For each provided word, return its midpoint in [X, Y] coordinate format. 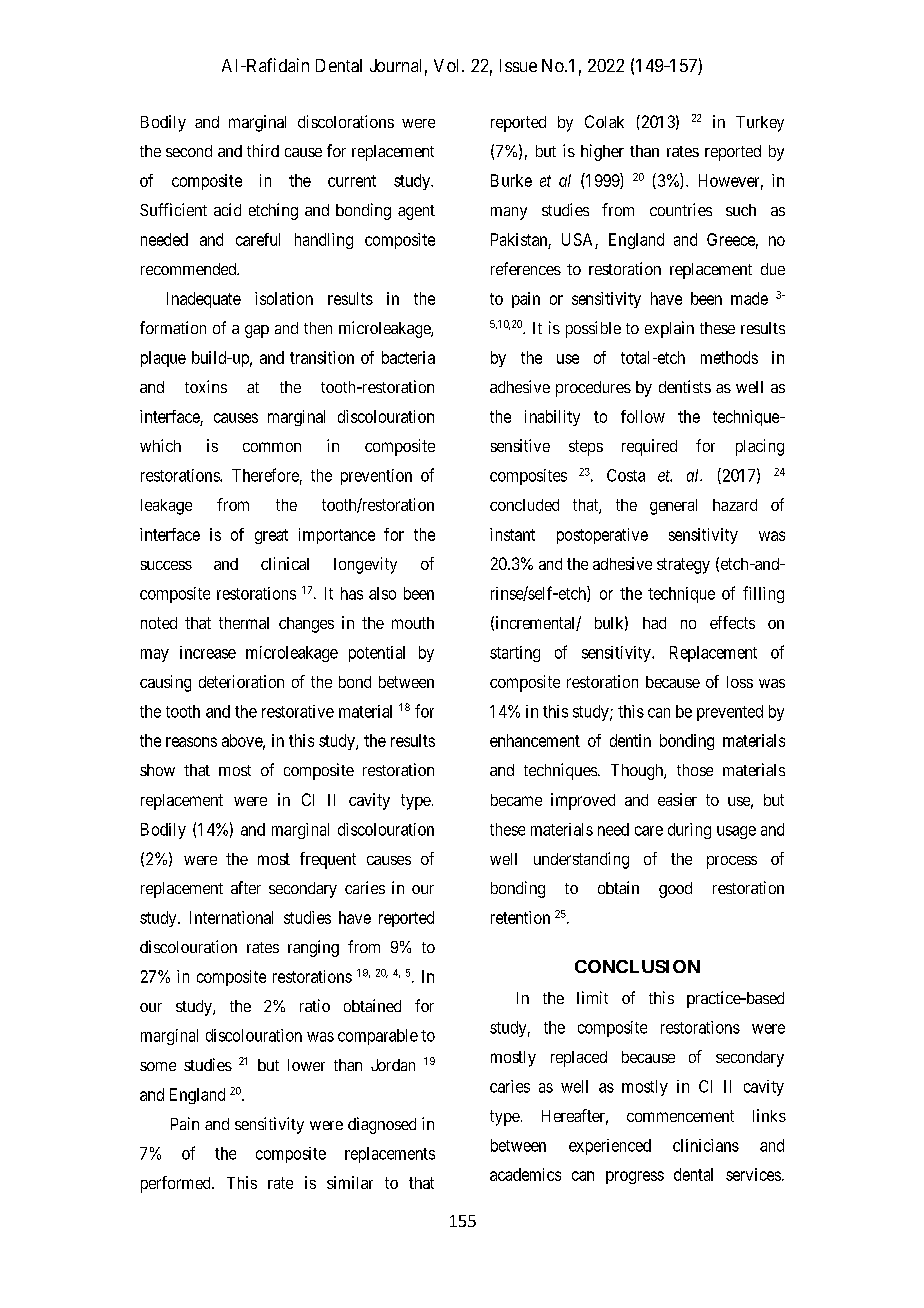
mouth [413, 623]
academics [525, 1174]
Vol [448, 65]
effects [732, 622]
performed [177, 1184]
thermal [244, 623]
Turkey [760, 124]
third [263, 150]
